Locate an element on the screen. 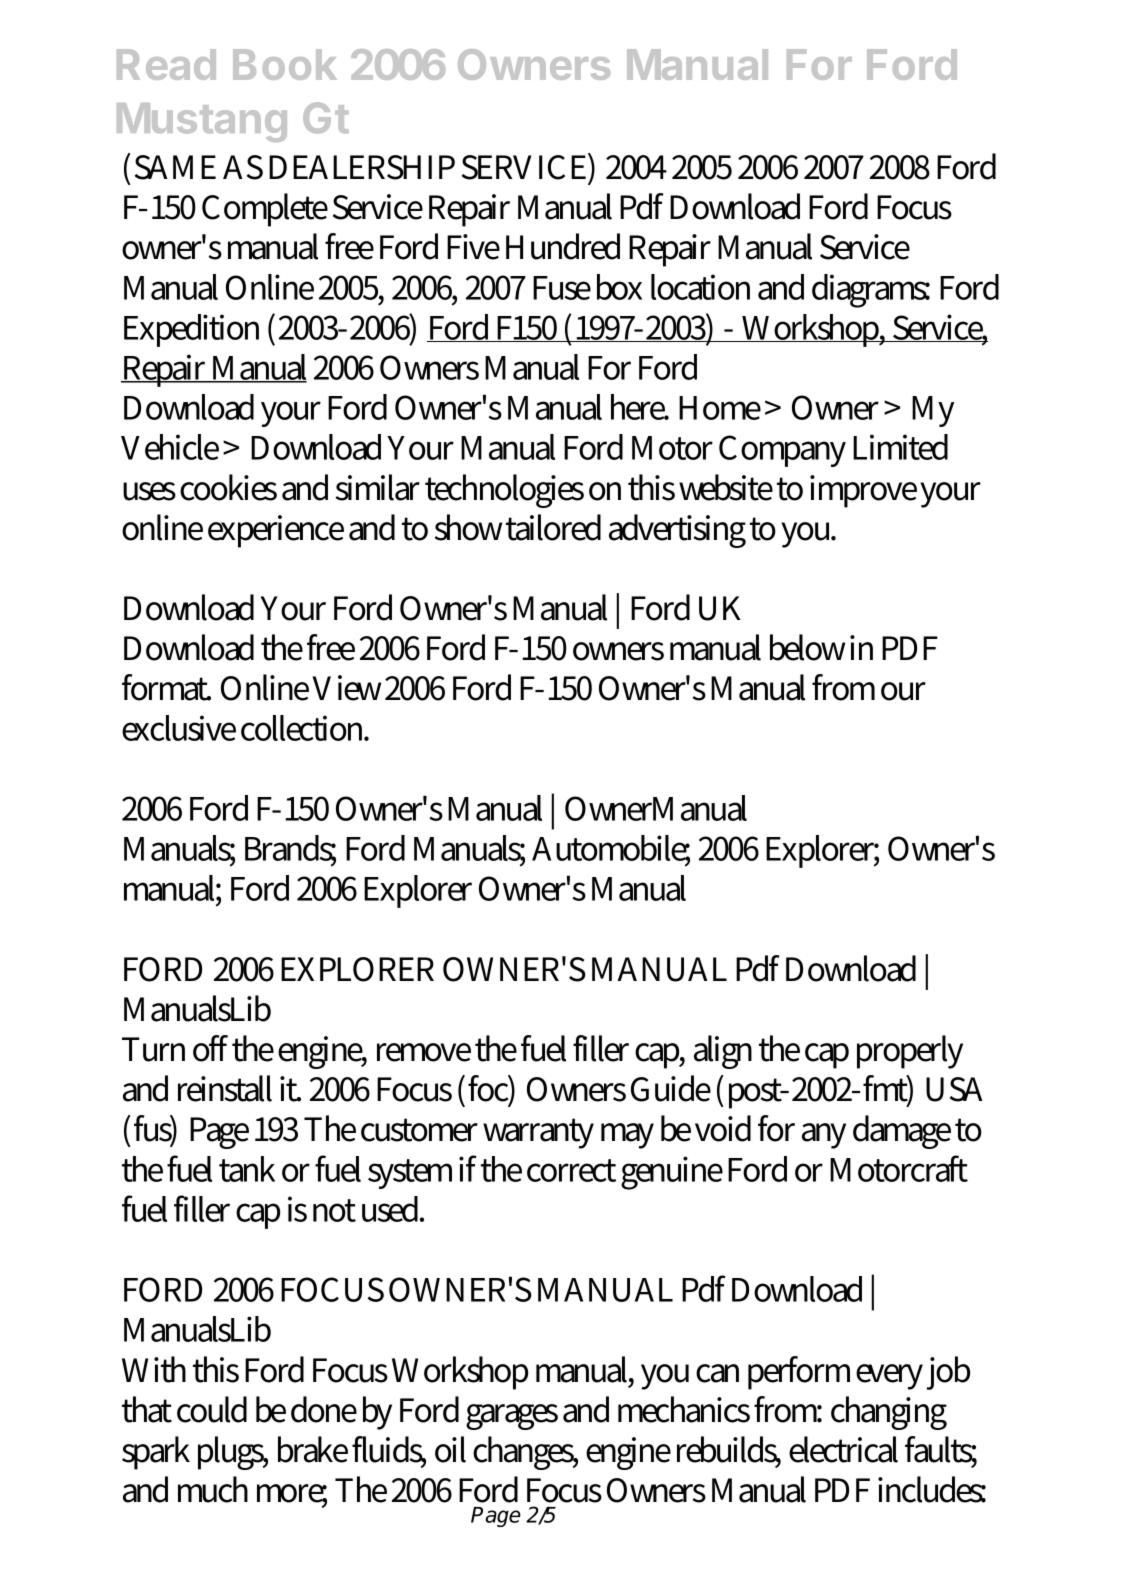  Mustang is located at coordinates (202, 122).
